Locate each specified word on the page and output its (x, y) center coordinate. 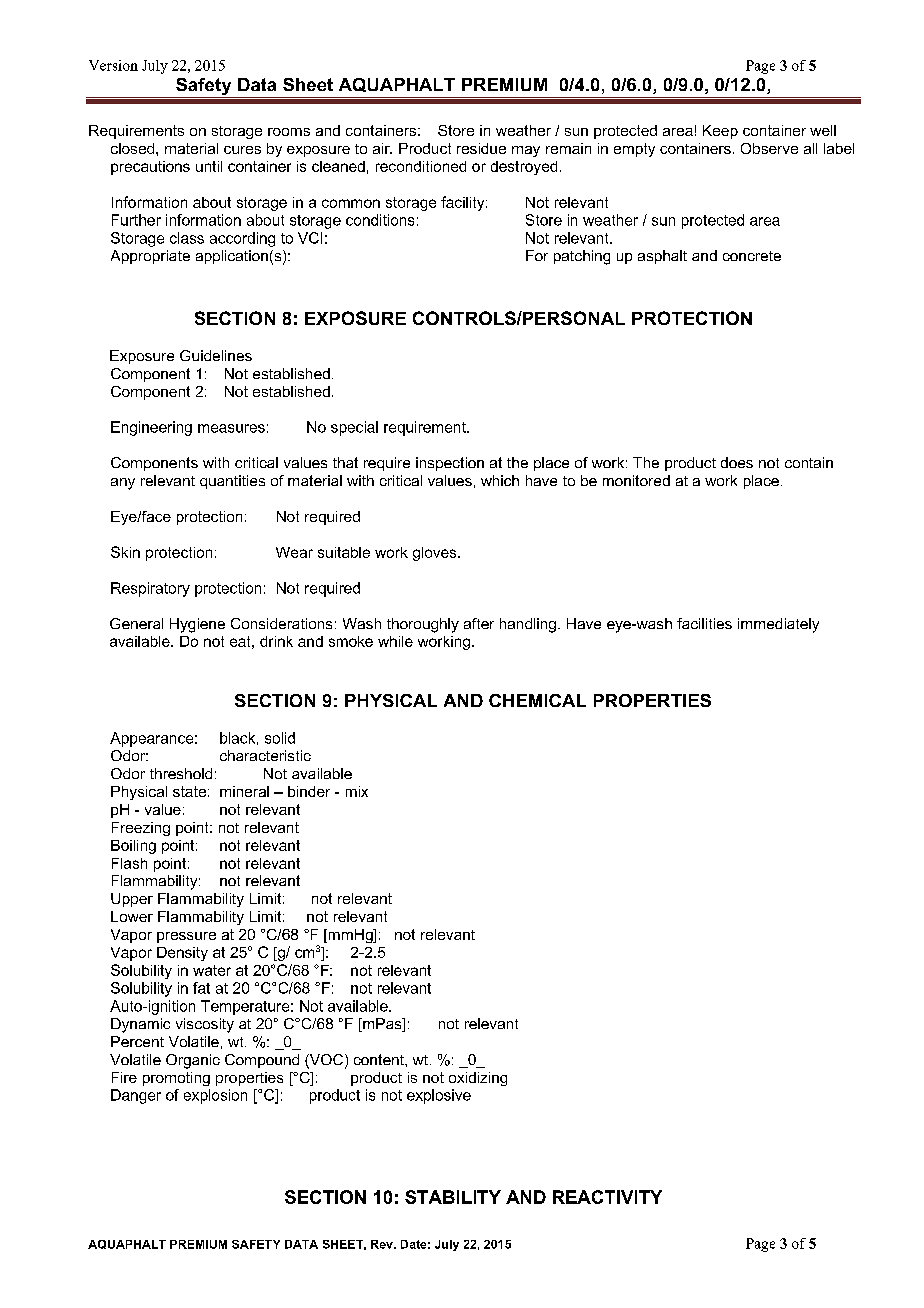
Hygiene (197, 625)
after (479, 623)
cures (242, 150)
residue (481, 148)
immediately (778, 625)
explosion (215, 1096)
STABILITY (453, 1197)
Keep (720, 132)
